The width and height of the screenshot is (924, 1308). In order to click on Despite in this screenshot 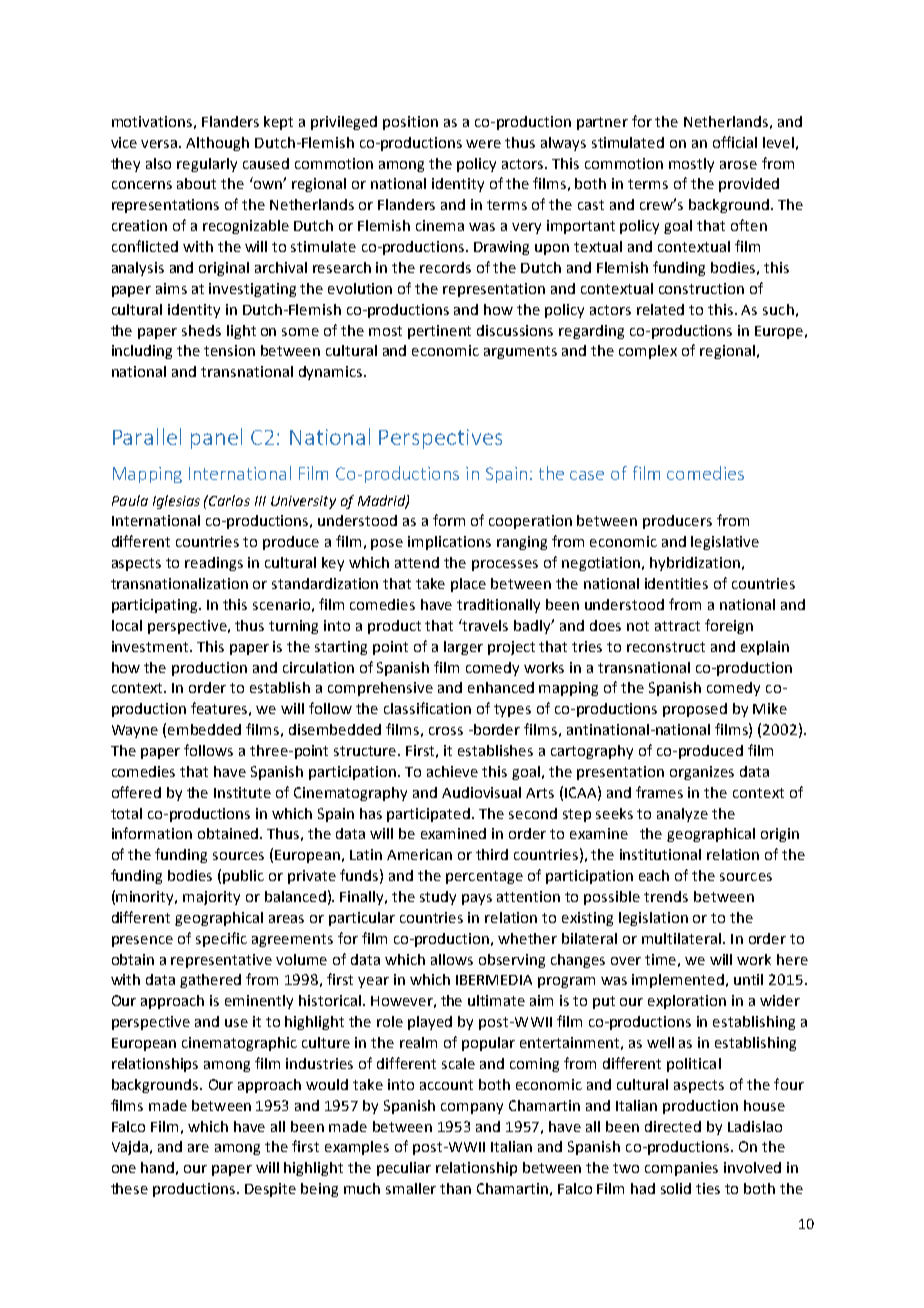, I will do `click(270, 1190)`.
